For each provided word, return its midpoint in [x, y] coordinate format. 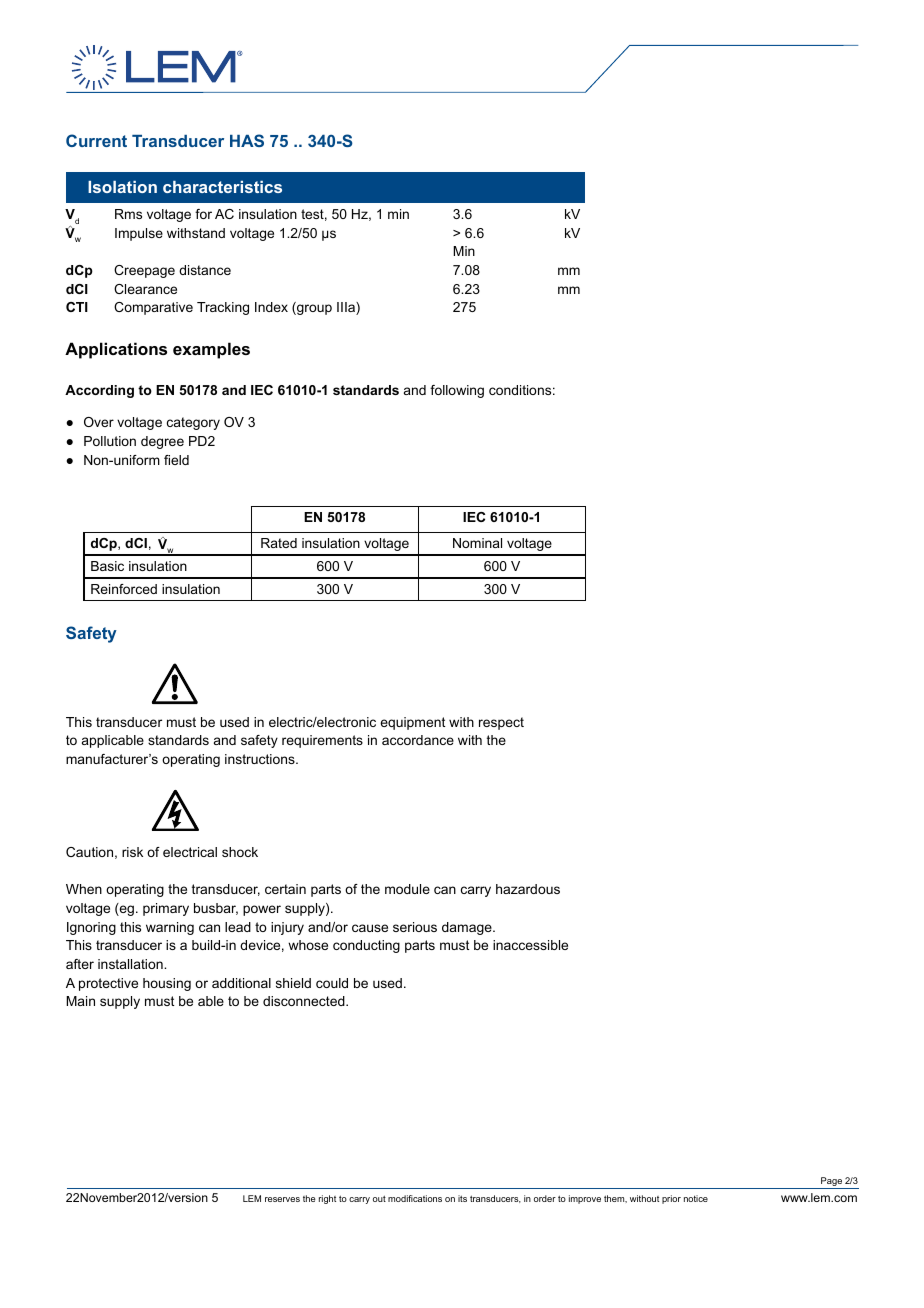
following [457, 391]
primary [166, 909]
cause [370, 928]
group [313, 309]
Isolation [122, 187]
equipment [413, 723]
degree [162, 442]
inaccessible [530, 945]
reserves [282, 1199]
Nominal [477, 543]
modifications [415, 1198]
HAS [247, 140]
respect [501, 723]
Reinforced [124, 589]
